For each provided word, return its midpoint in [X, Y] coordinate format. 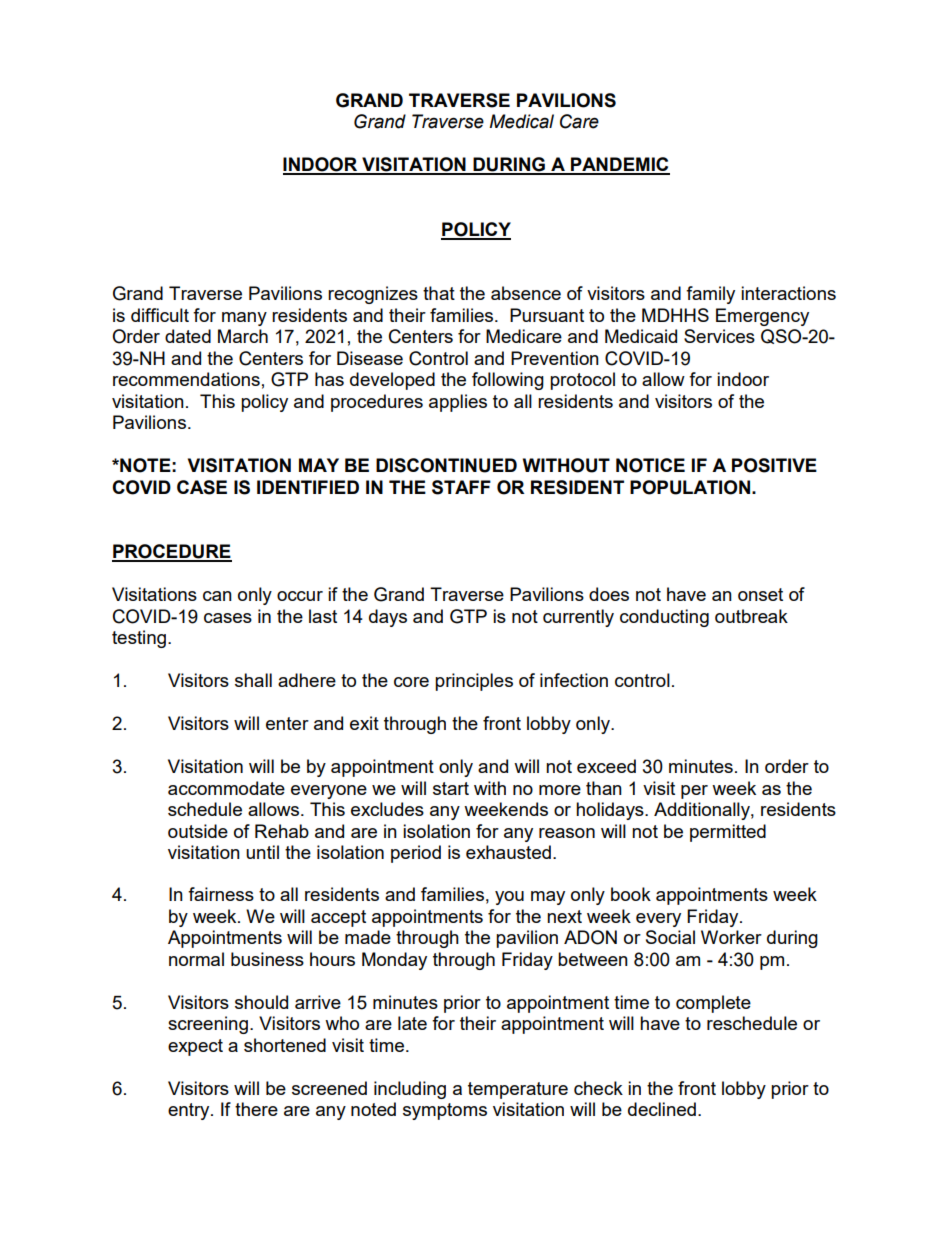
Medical [521, 121]
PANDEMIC [619, 165]
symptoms [445, 1111]
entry [190, 1111]
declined [662, 1109]
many [244, 319]
